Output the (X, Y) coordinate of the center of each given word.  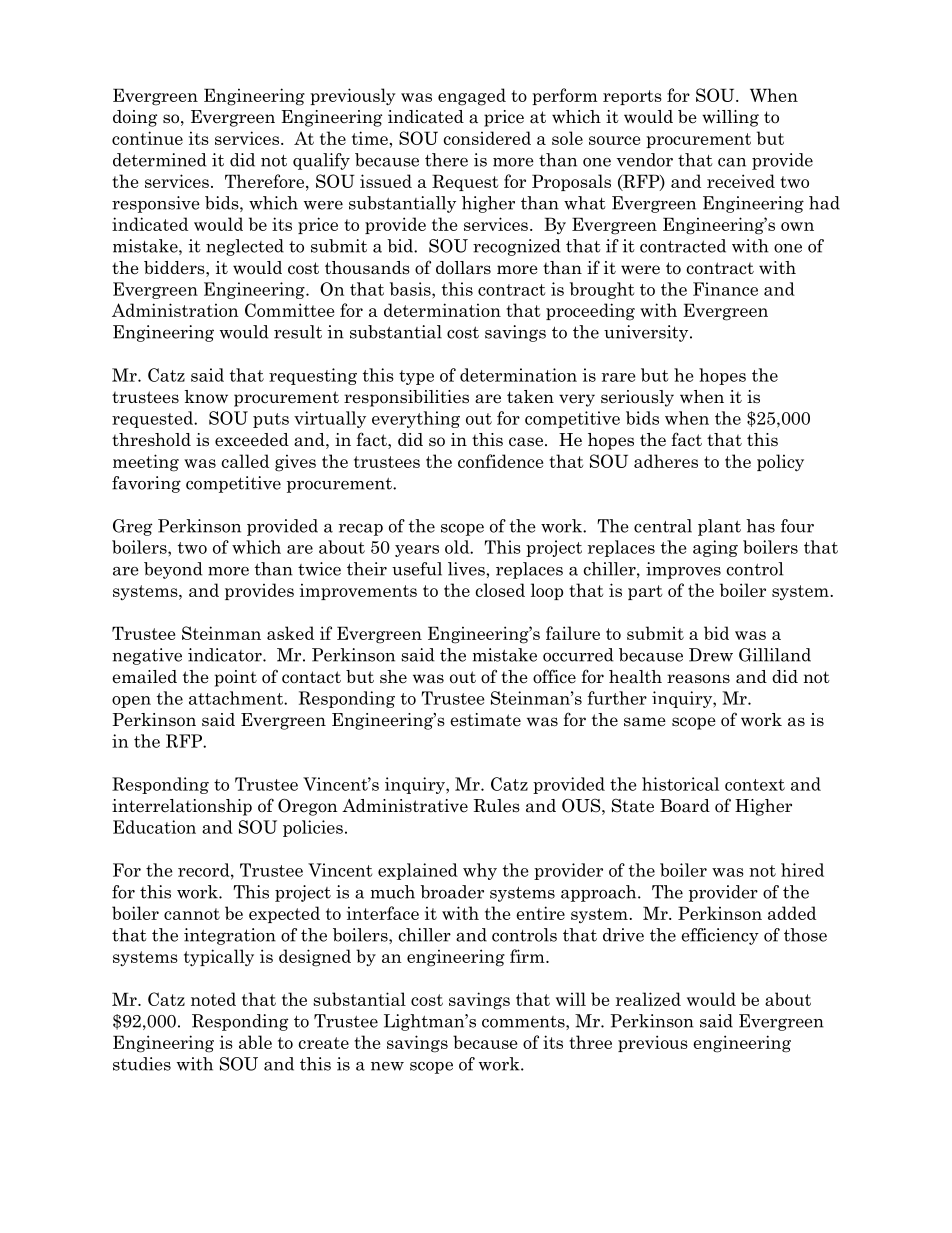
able (255, 1042)
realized (648, 999)
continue (147, 138)
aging (715, 548)
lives (467, 569)
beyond (173, 570)
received (741, 181)
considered (487, 138)
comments (524, 1023)
